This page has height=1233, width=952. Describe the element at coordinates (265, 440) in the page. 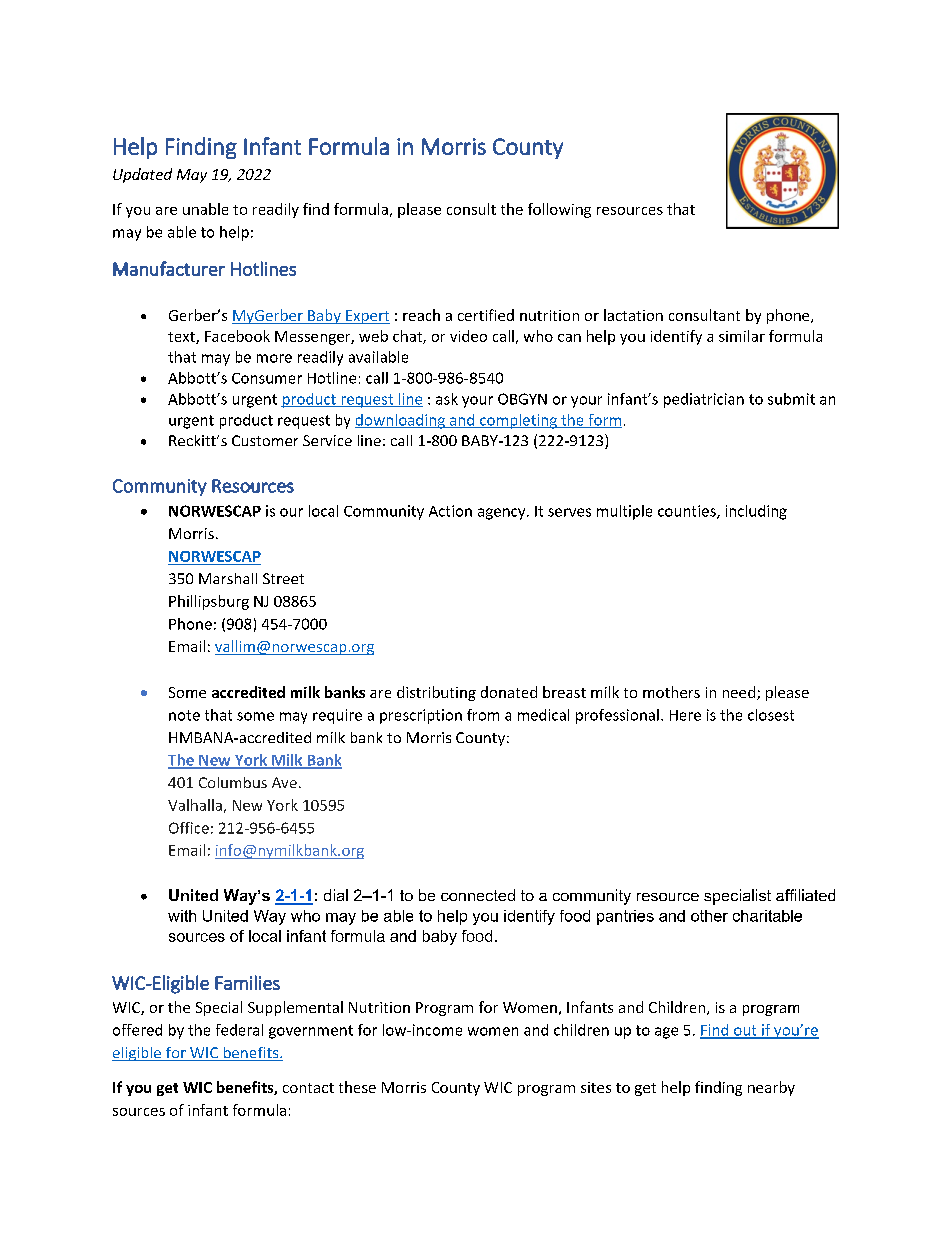

I see `Customer` at that location.
